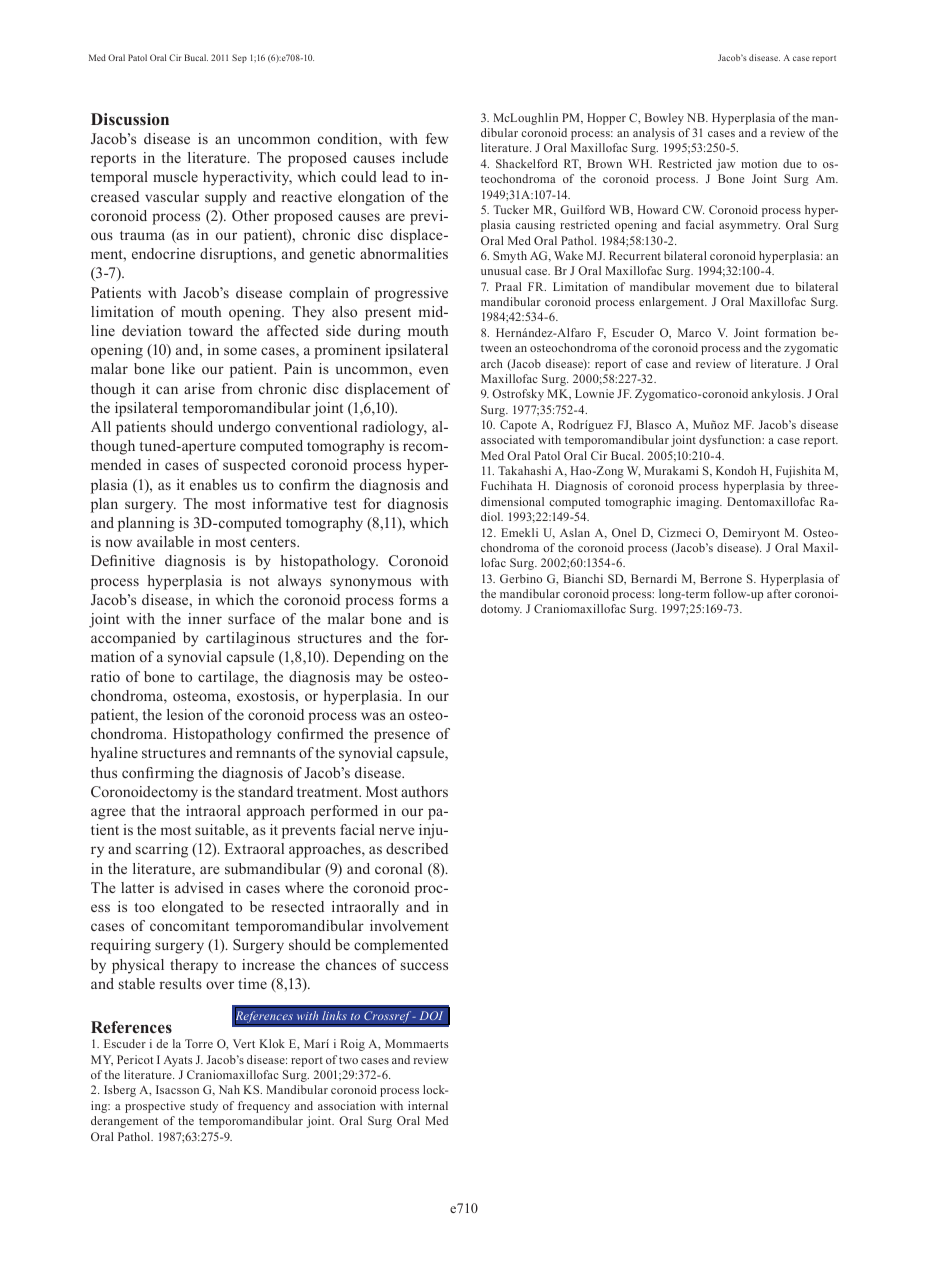 The image size is (952, 1270). Describe the element at coordinates (239, 58) in the screenshot. I see `Sep` at that location.
